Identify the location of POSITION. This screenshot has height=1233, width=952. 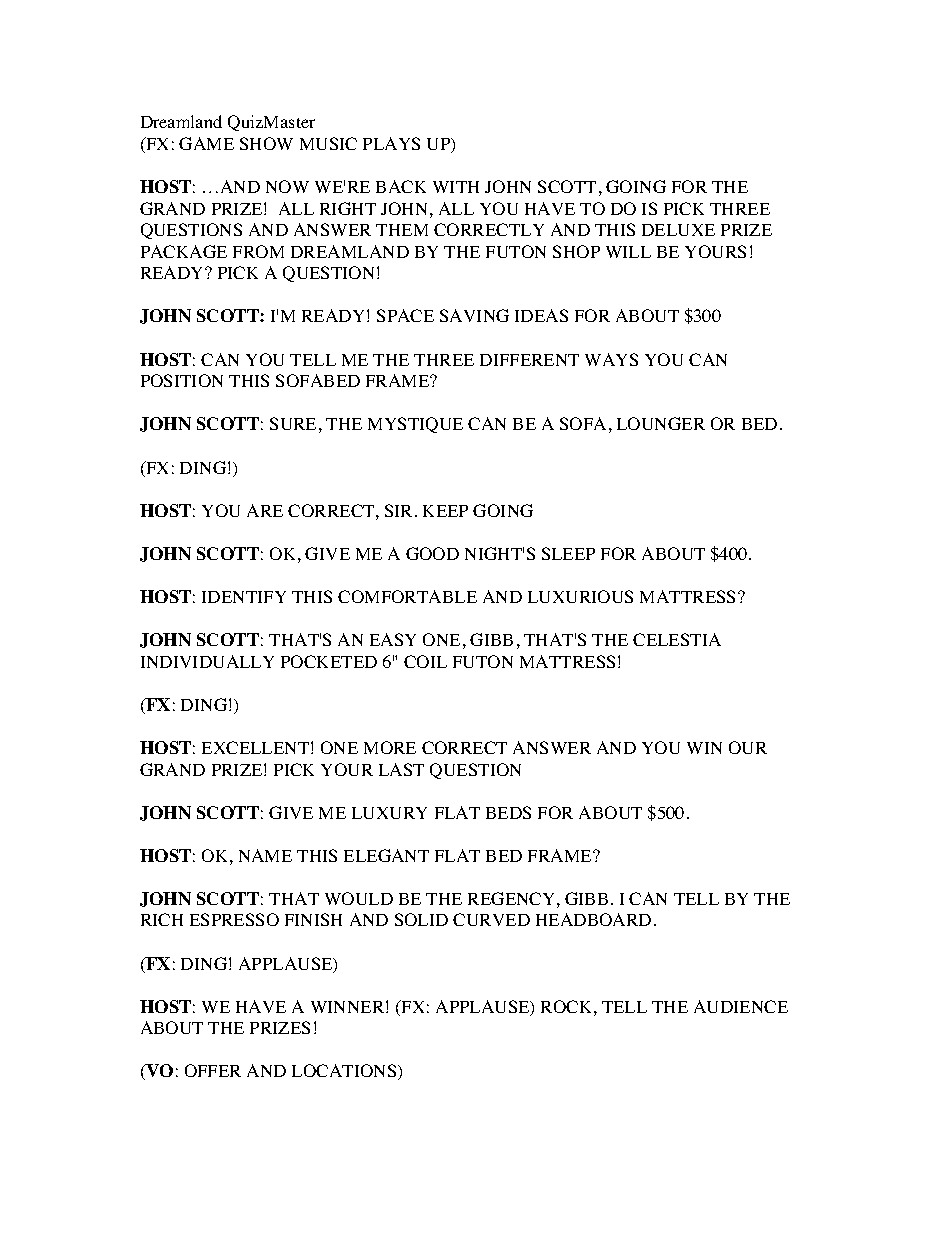
(182, 380).
